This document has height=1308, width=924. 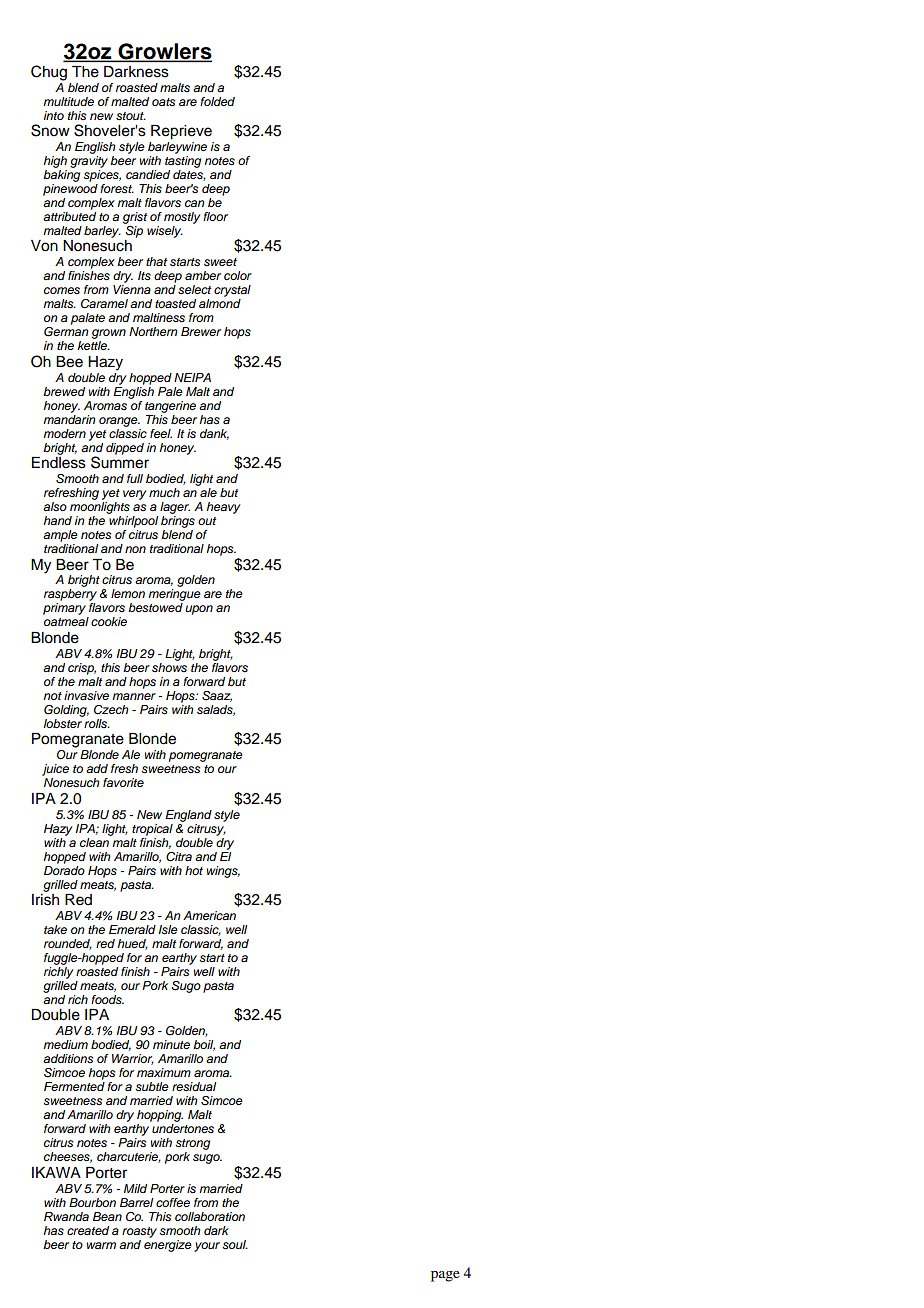 What do you see at coordinates (194, 870) in the document?
I see `hot` at bounding box center [194, 870].
